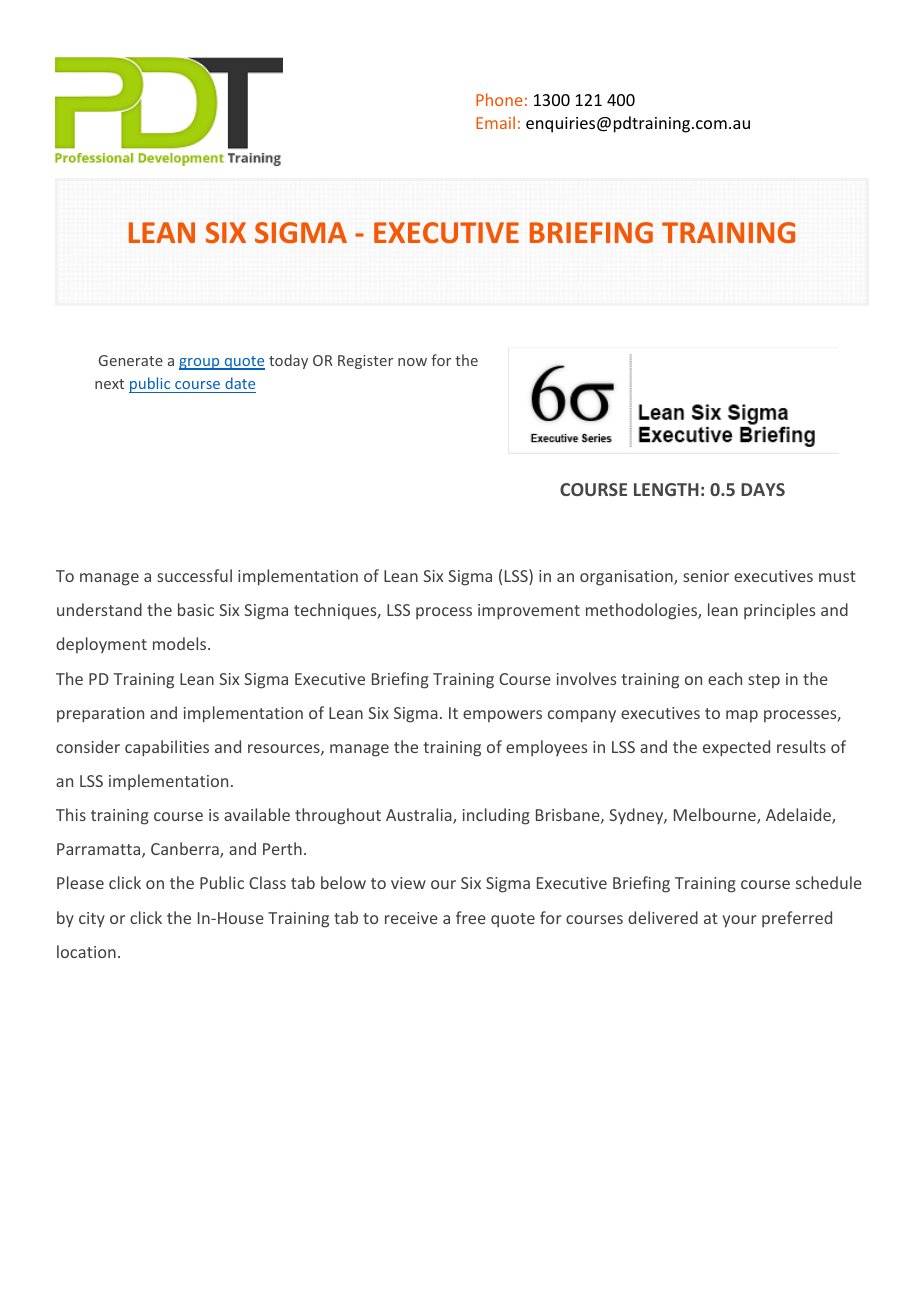  What do you see at coordinates (365, 362) in the page?
I see `Register` at bounding box center [365, 362].
